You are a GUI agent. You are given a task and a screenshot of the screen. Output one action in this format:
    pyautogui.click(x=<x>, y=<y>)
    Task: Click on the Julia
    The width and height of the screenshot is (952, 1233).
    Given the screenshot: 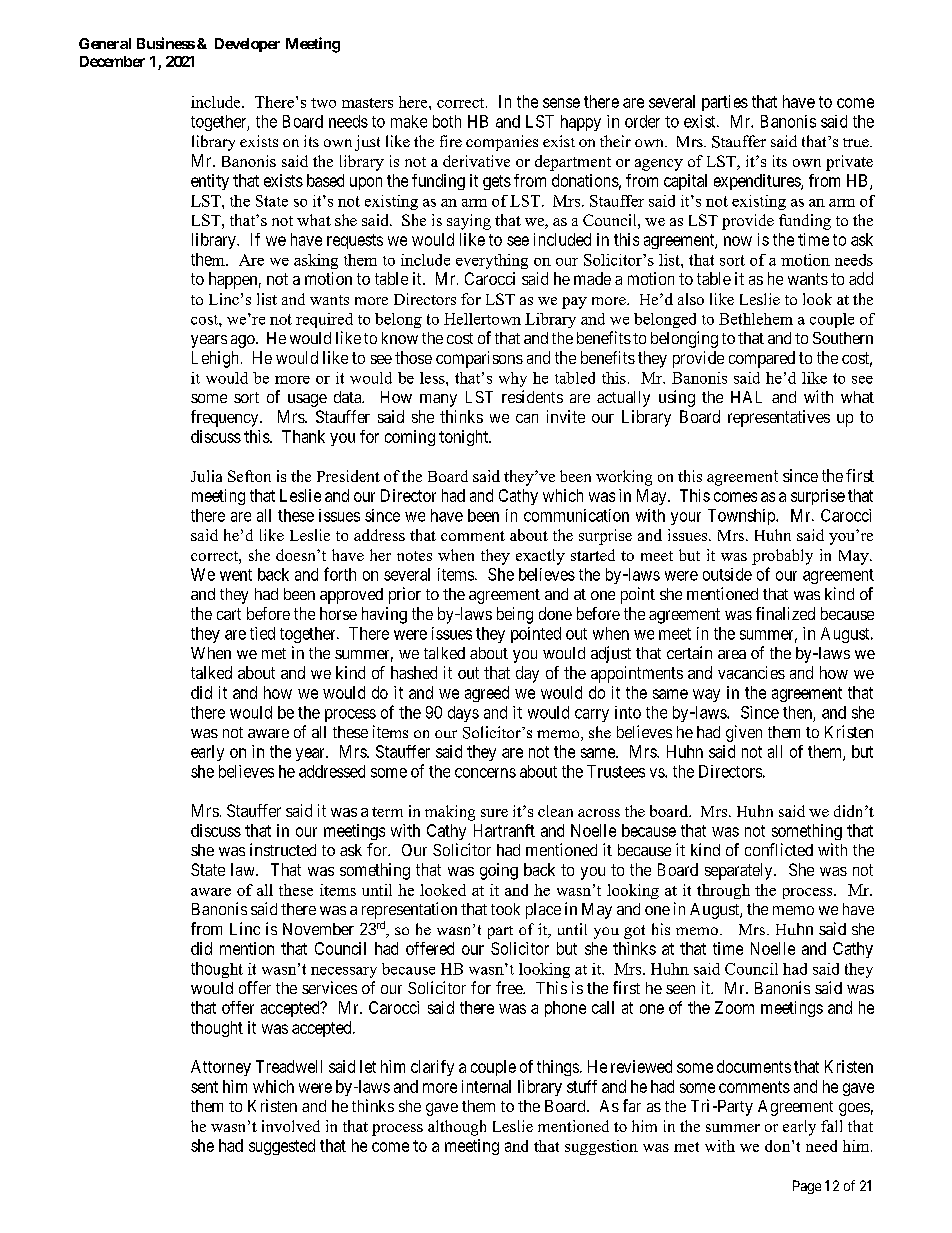 What is the action you would take?
    pyautogui.click(x=206, y=476)
